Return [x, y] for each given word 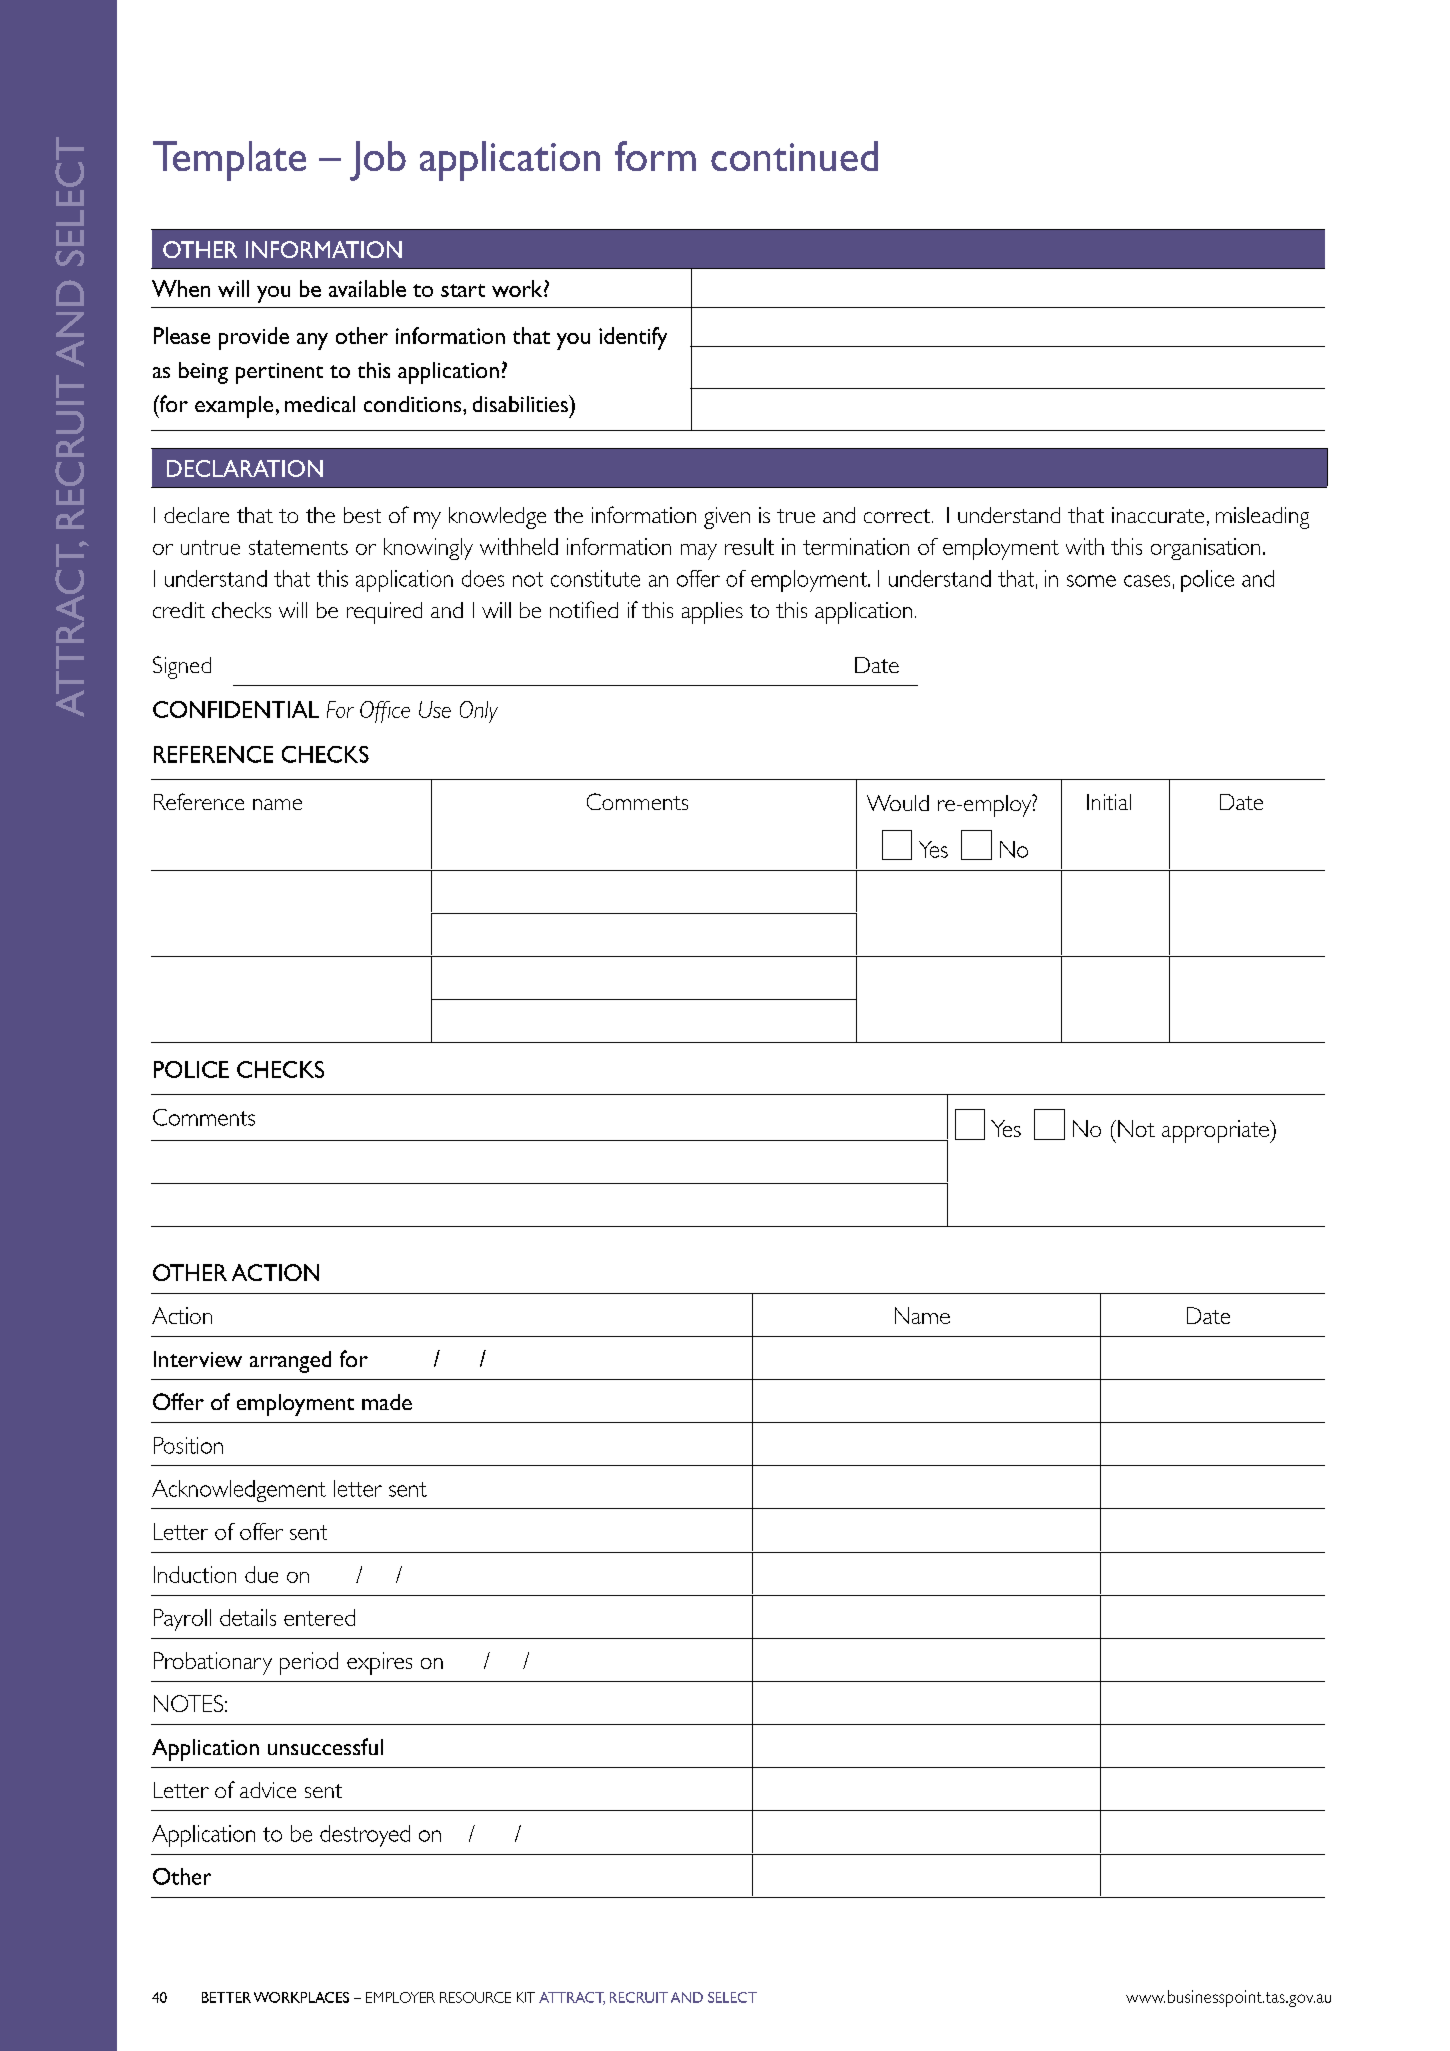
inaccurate [1158, 515]
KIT [526, 1997]
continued [794, 156]
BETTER [226, 1997]
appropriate [1216, 1131]
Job [378, 161]
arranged [290, 1362]
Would [898, 803]
